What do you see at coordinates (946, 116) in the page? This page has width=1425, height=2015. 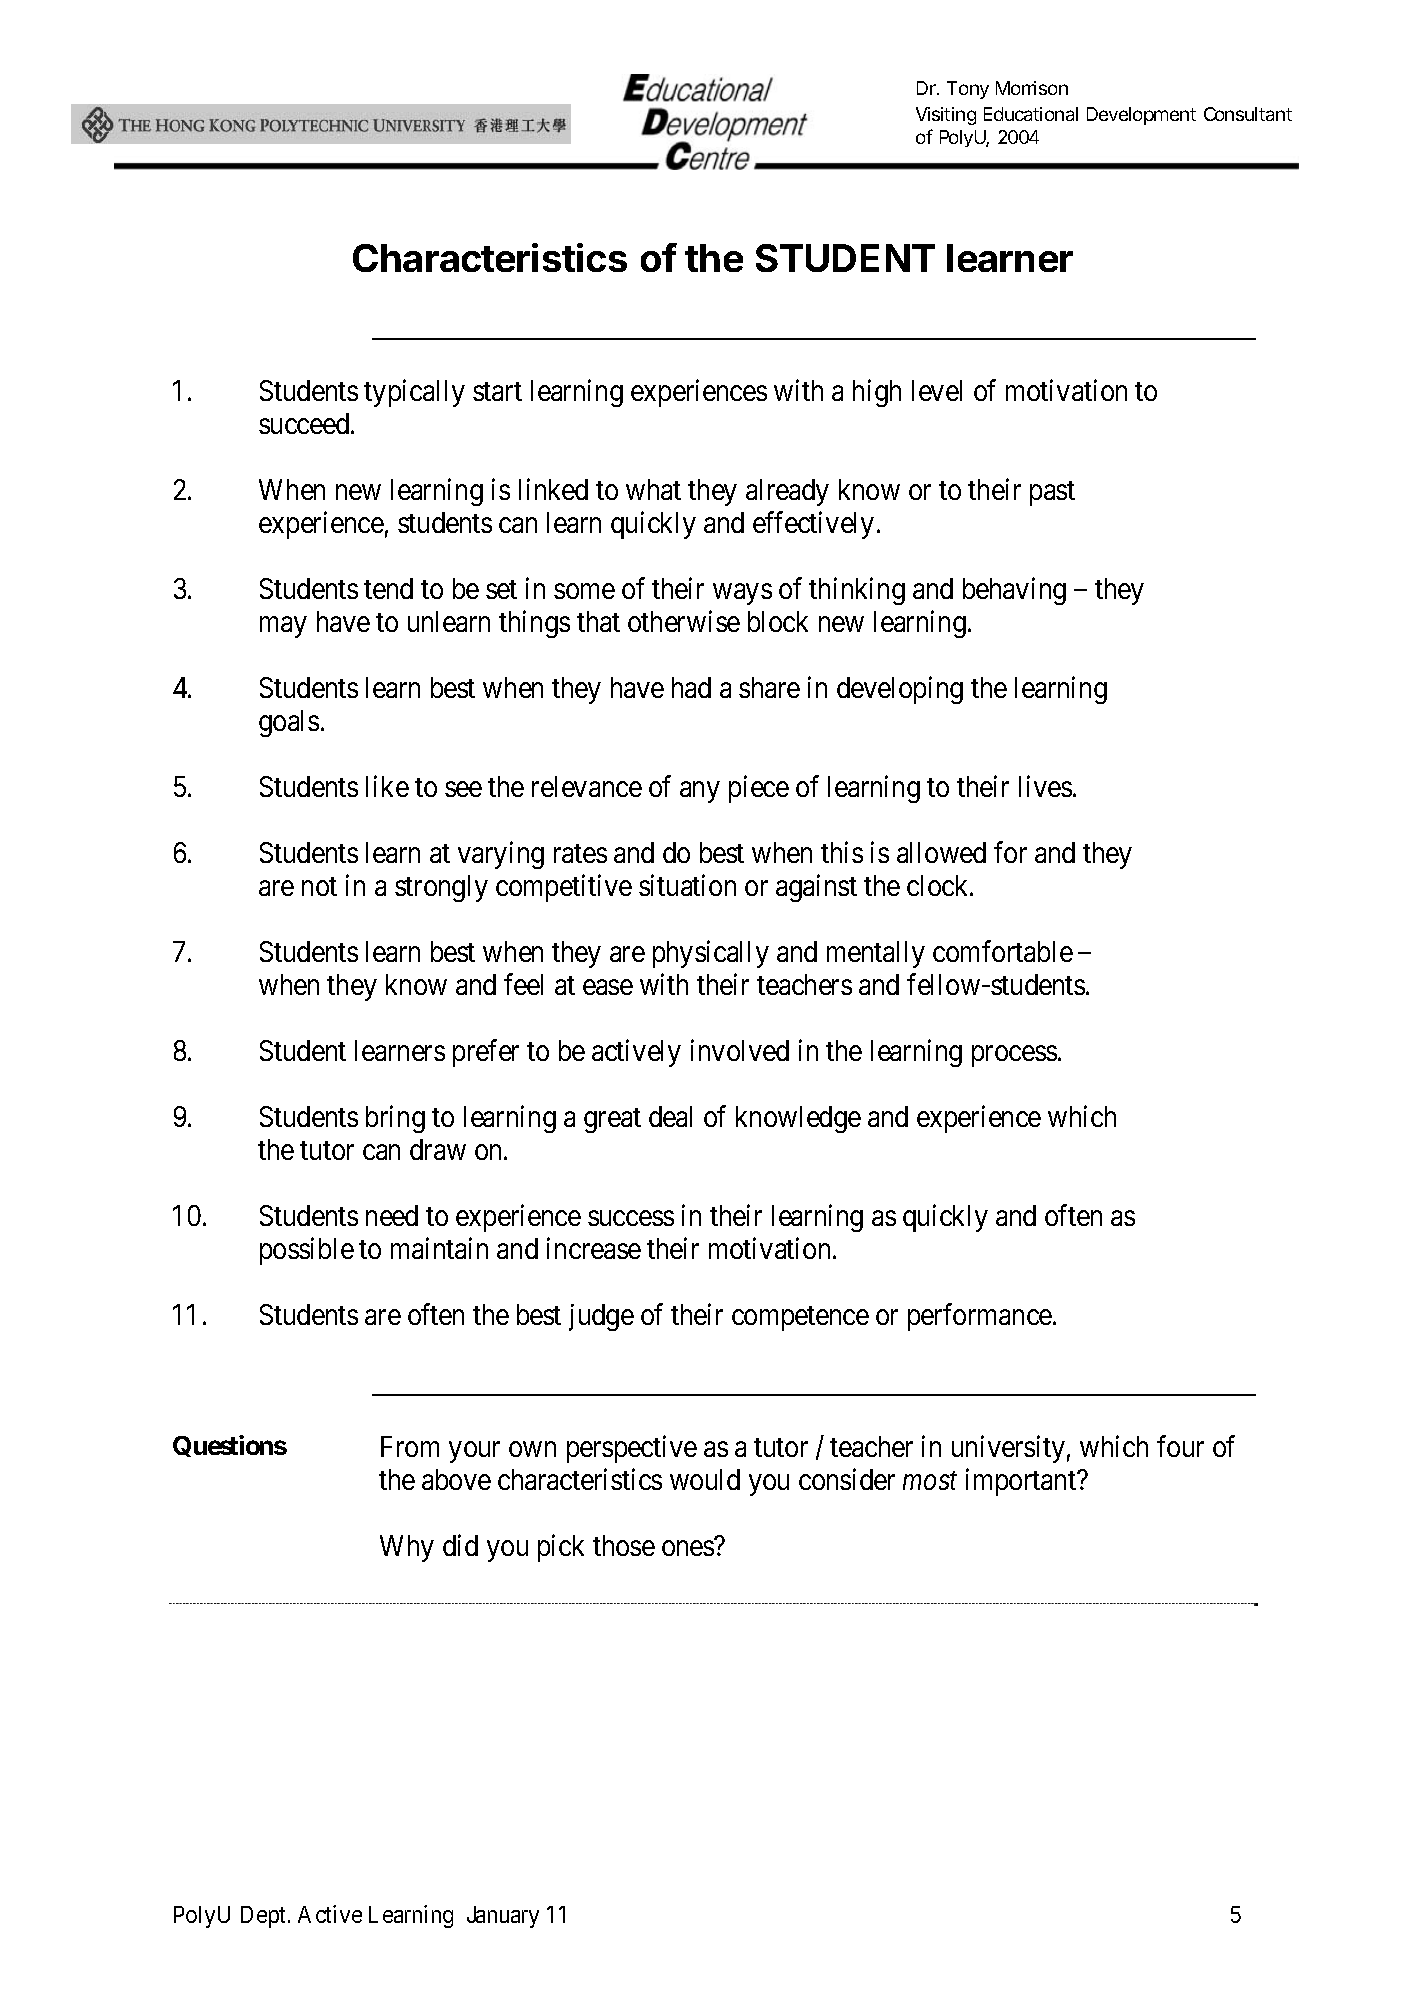 I see `Visiting` at bounding box center [946, 116].
